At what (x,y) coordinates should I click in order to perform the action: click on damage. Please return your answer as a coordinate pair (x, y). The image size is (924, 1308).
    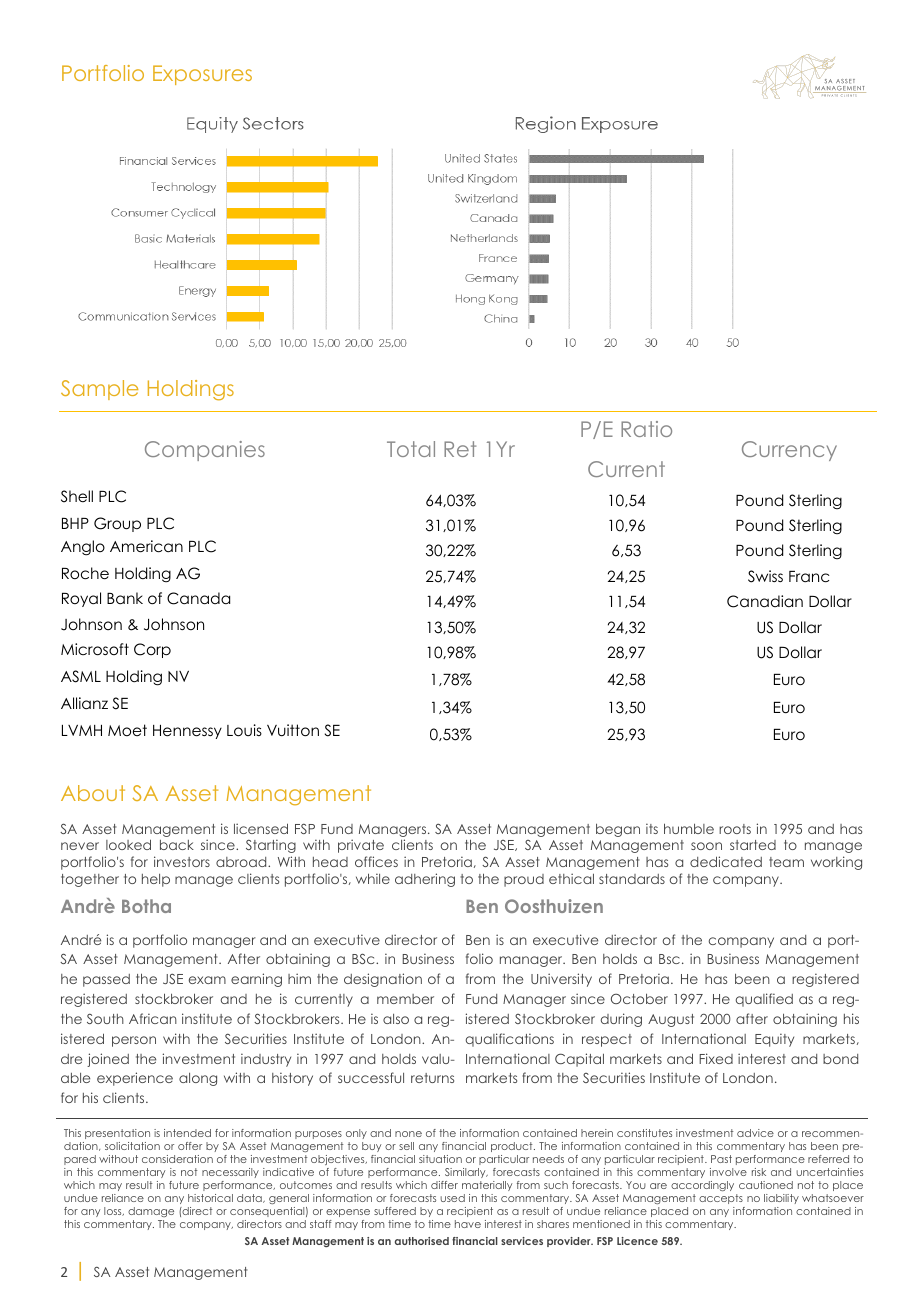
    Looking at the image, I should click on (151, 1212).
